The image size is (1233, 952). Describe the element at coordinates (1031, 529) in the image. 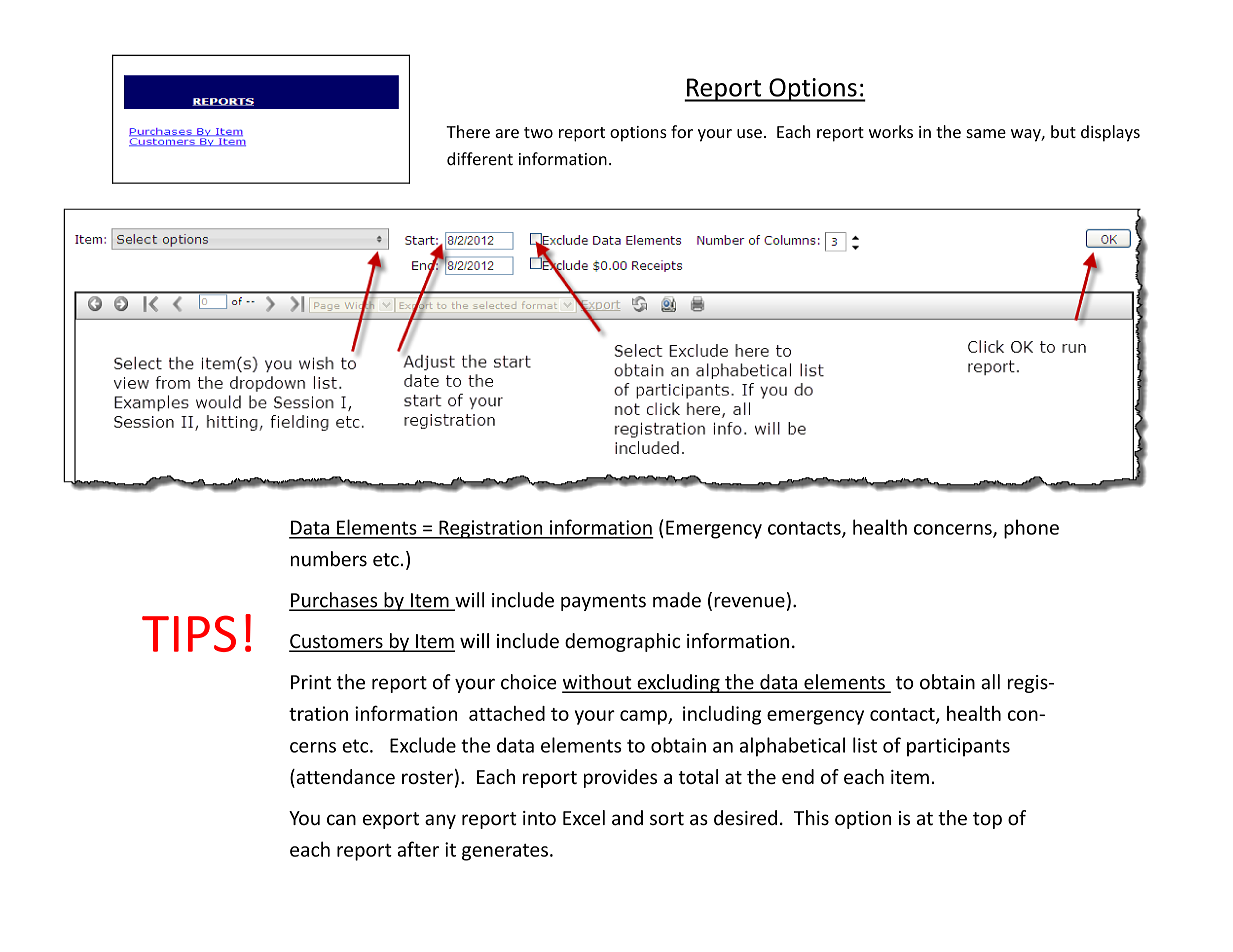

I see `phone` at that location.
